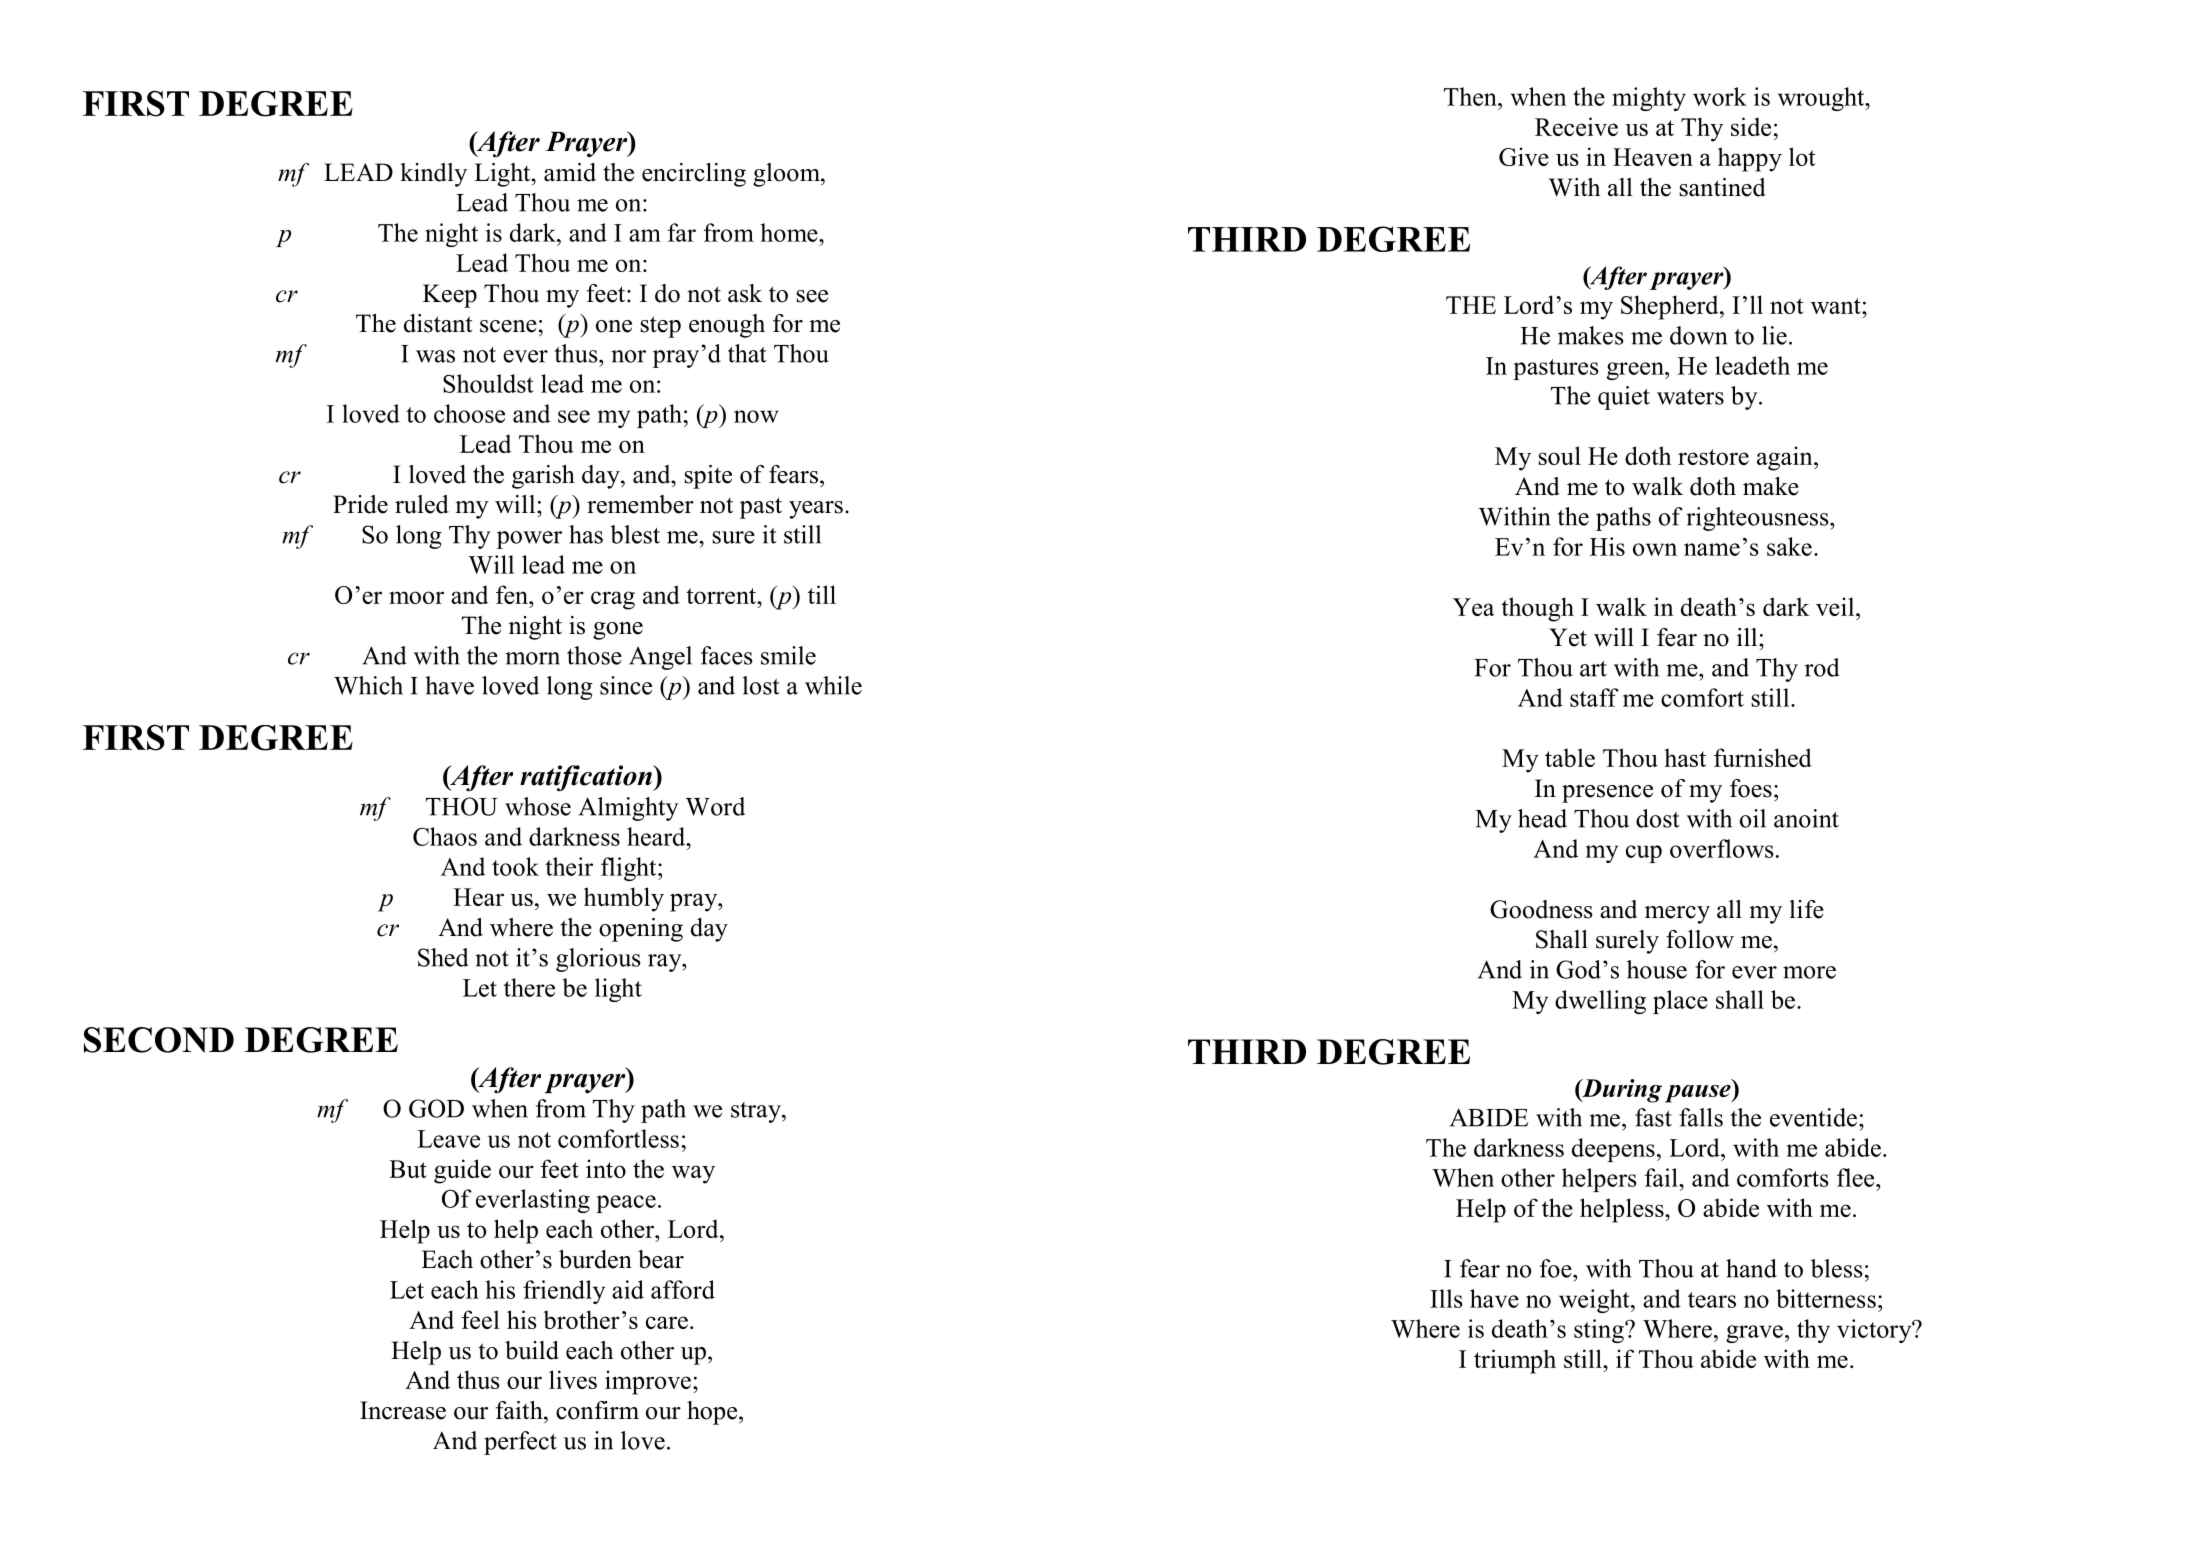 The width and height of the screenshot is (2210, 1563). What do you see at coordinates (715, 806) in the screenshot?
I see `Word` at bounding box center [715, 806].
